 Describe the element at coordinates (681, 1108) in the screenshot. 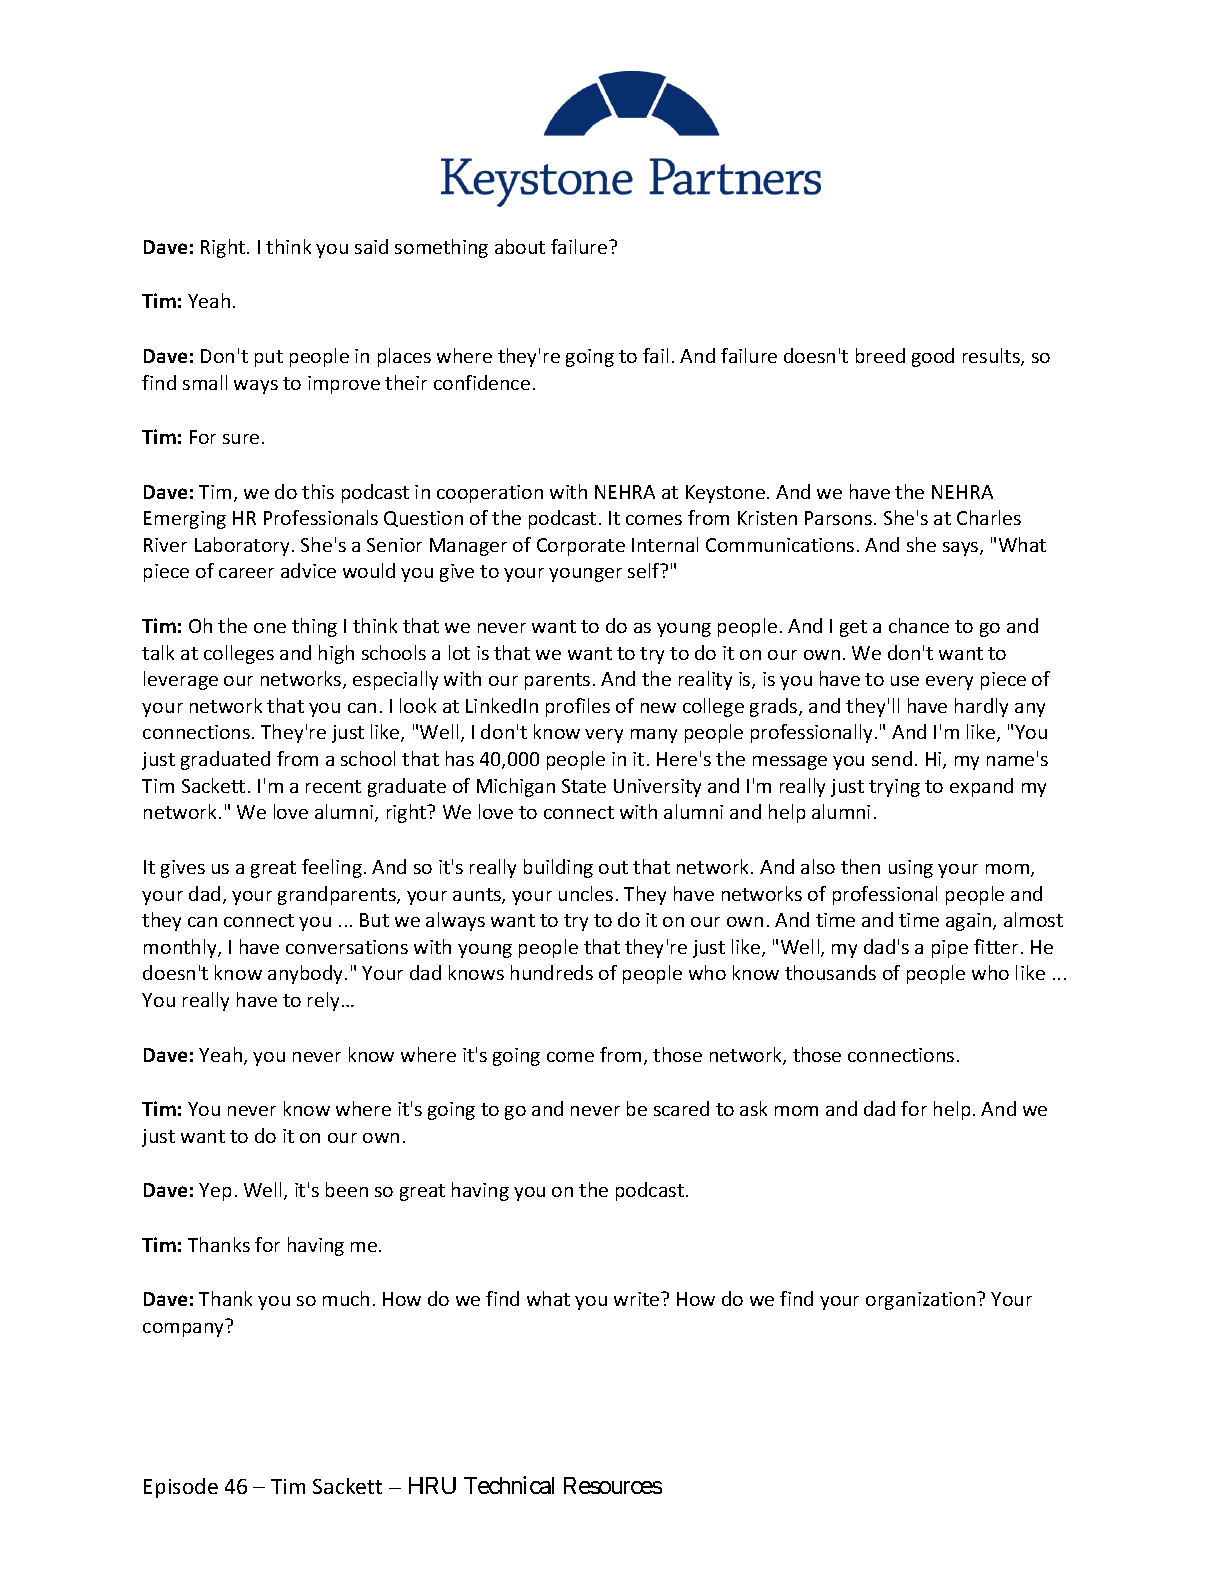

I see `scared` at that location.
